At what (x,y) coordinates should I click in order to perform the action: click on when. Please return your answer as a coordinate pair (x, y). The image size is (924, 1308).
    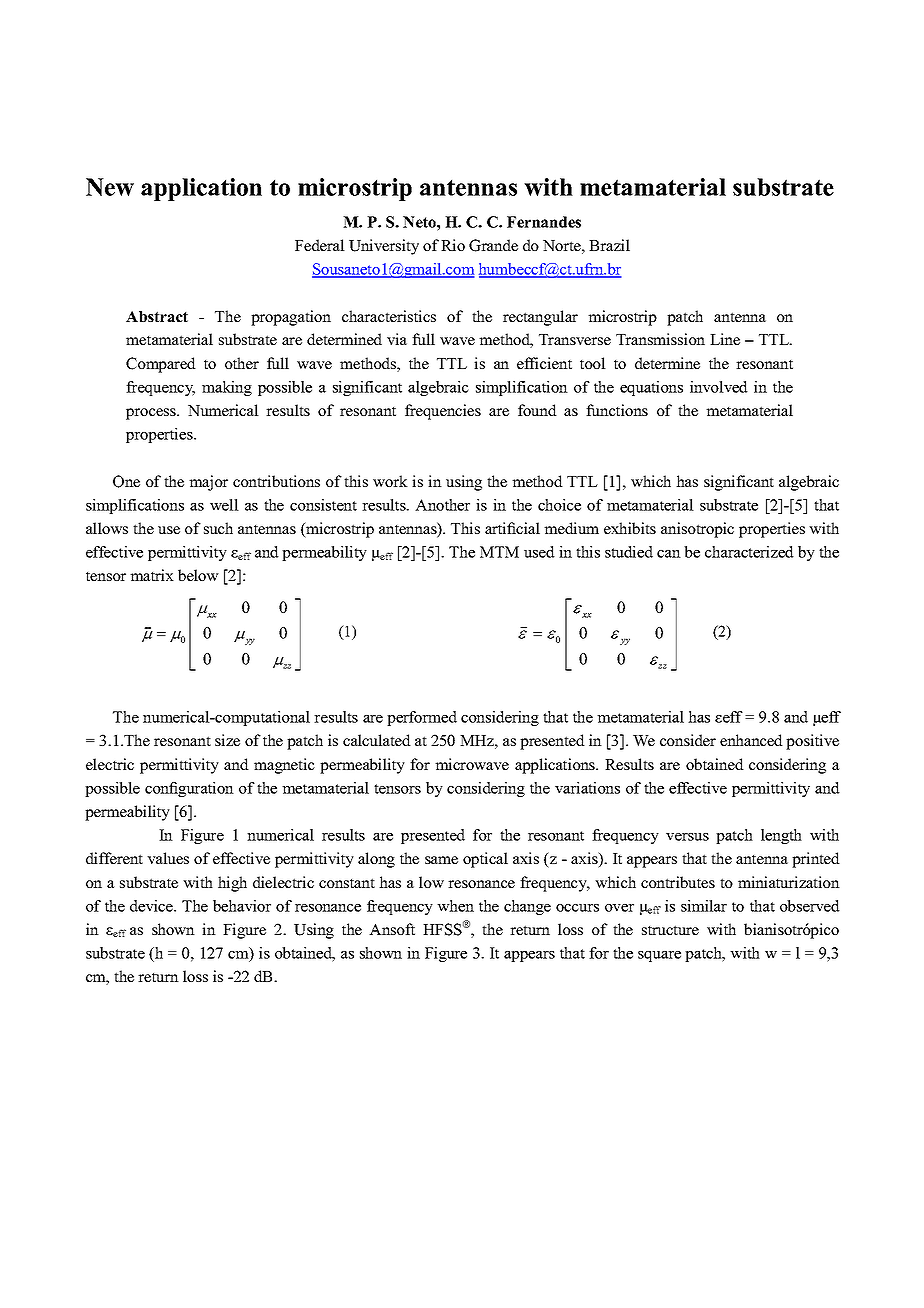
    Looking at the image, I should click on (455, 906).
